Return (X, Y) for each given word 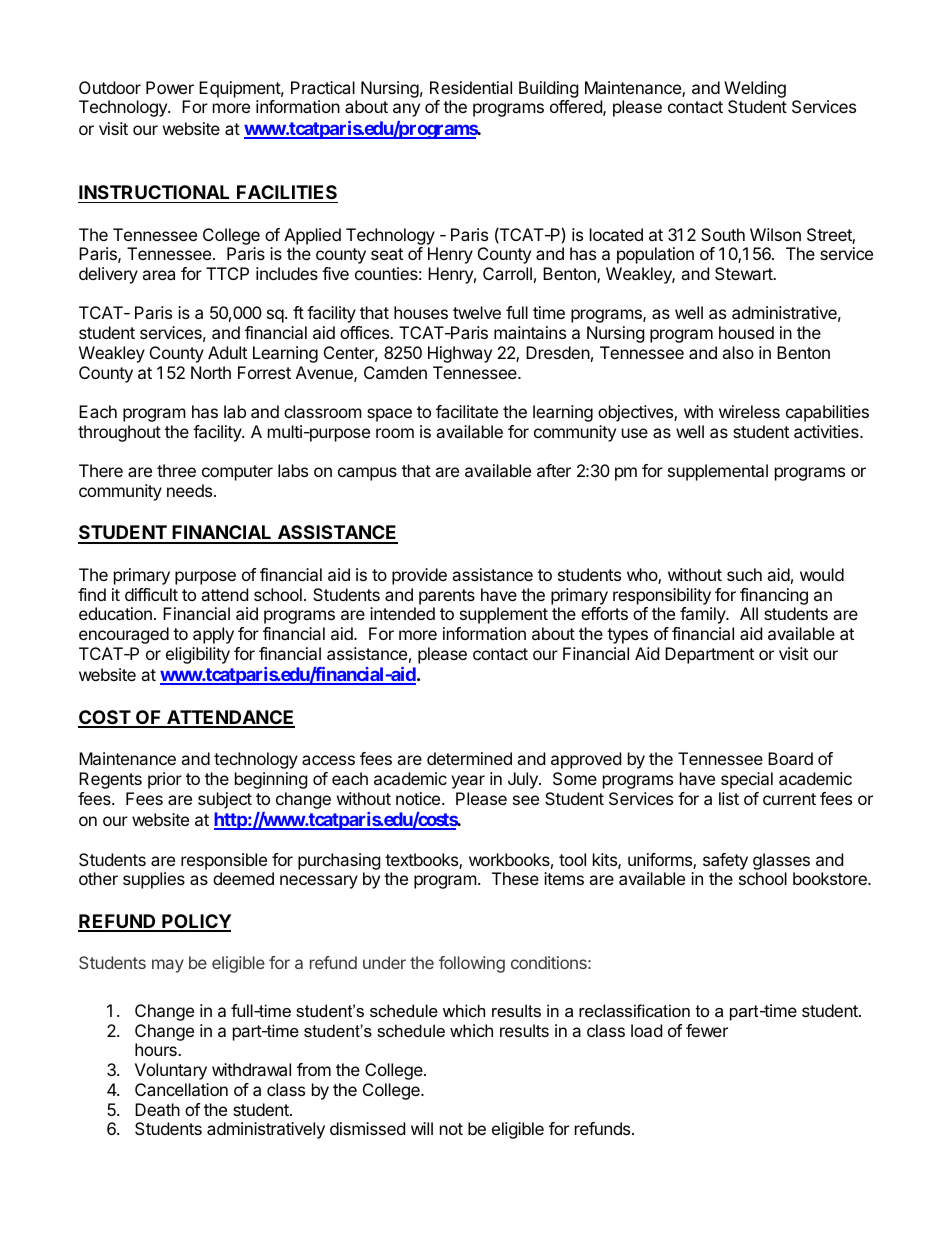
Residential (471, 87)
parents (447, 597)
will (422, 1128)
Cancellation (181, 1089)
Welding (755, 91)
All (749, 613)
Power (170, 87)
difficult (151, 594)
